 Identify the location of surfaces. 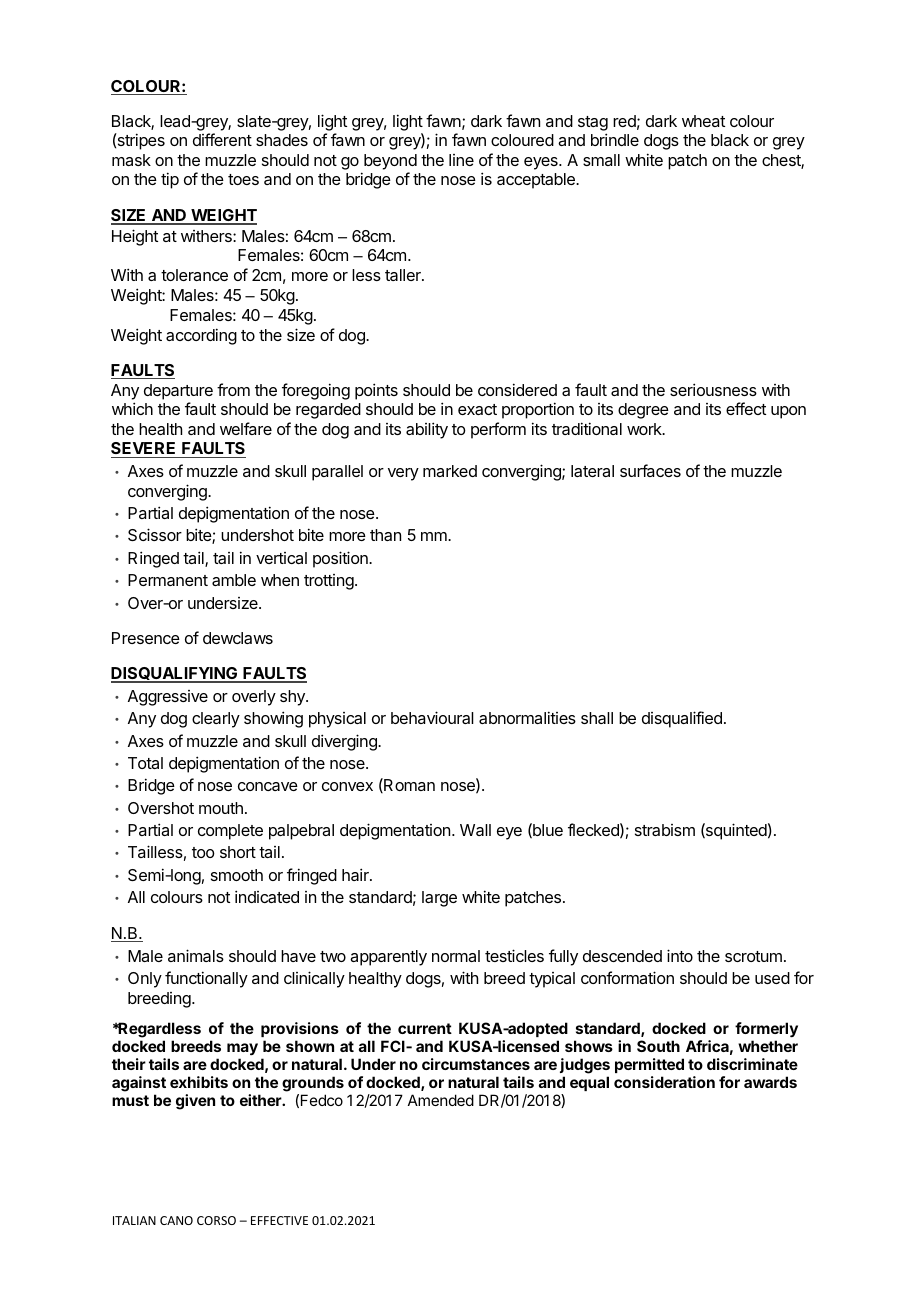
(650, 470).
